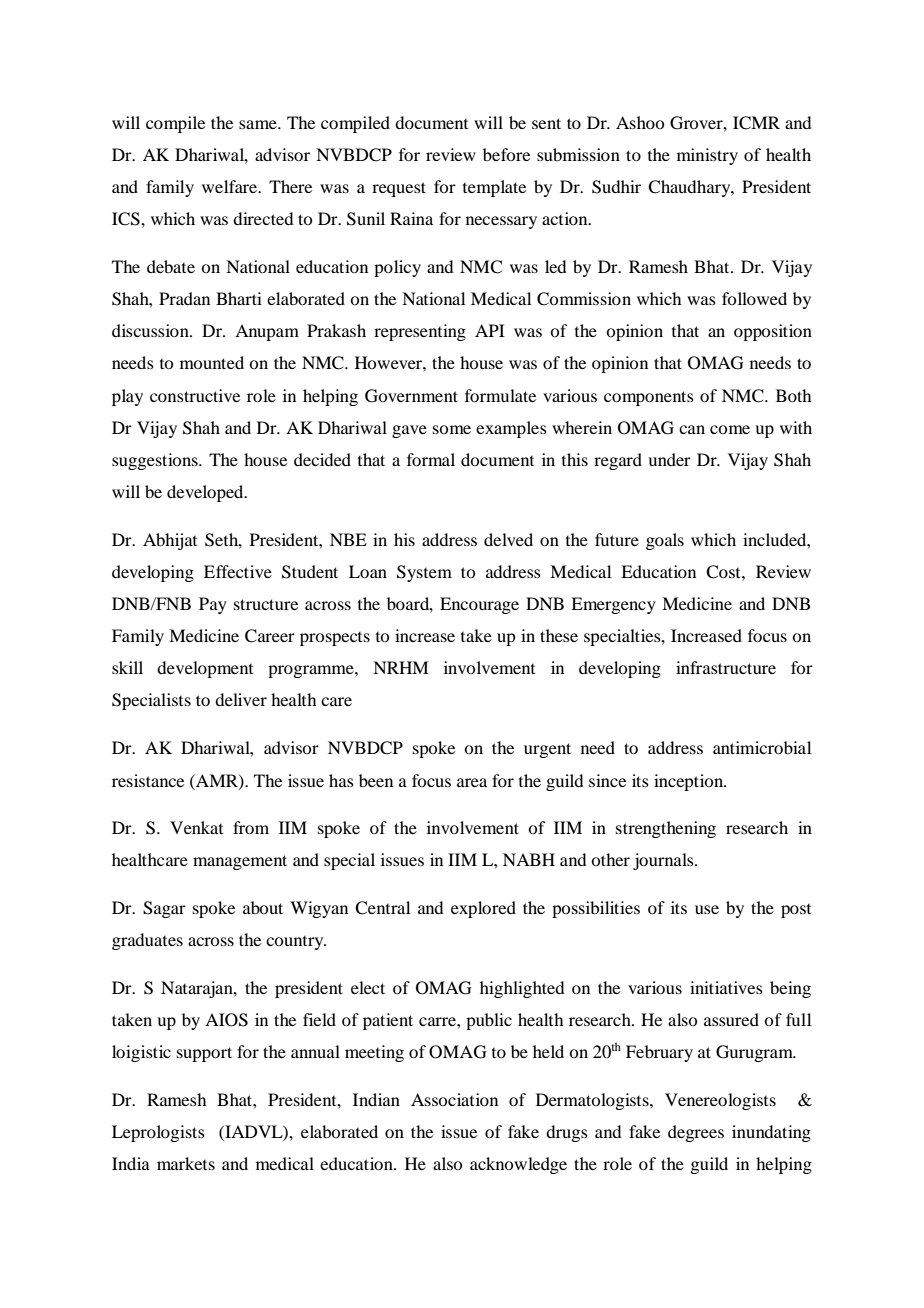  Describe the element at coordinates (479, 605) in the screenshot. I see `Encourage` at that location.
